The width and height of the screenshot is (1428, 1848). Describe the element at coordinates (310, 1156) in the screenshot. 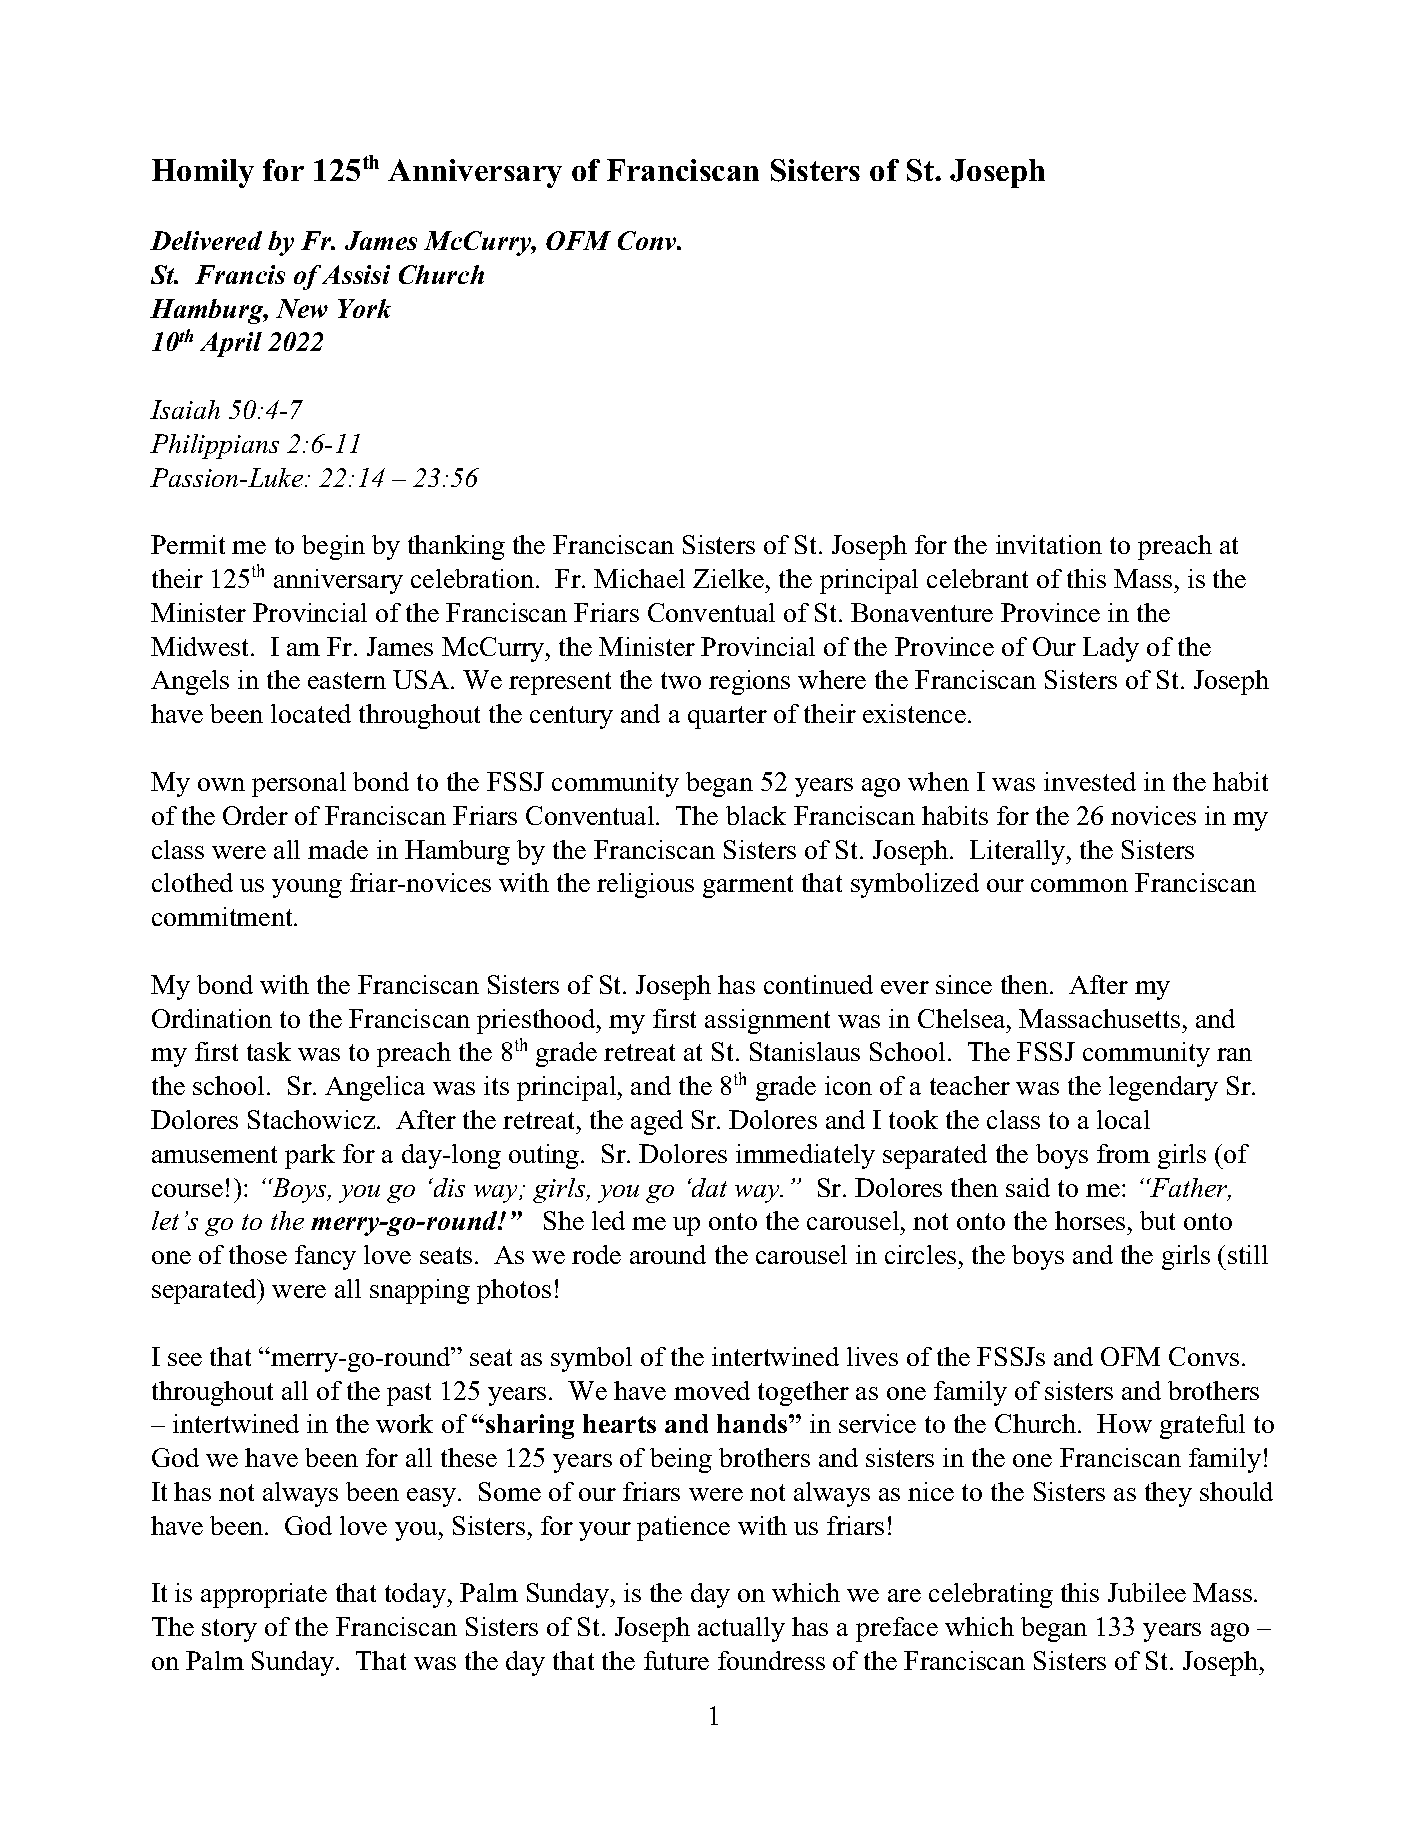

I see `park` at that location.
